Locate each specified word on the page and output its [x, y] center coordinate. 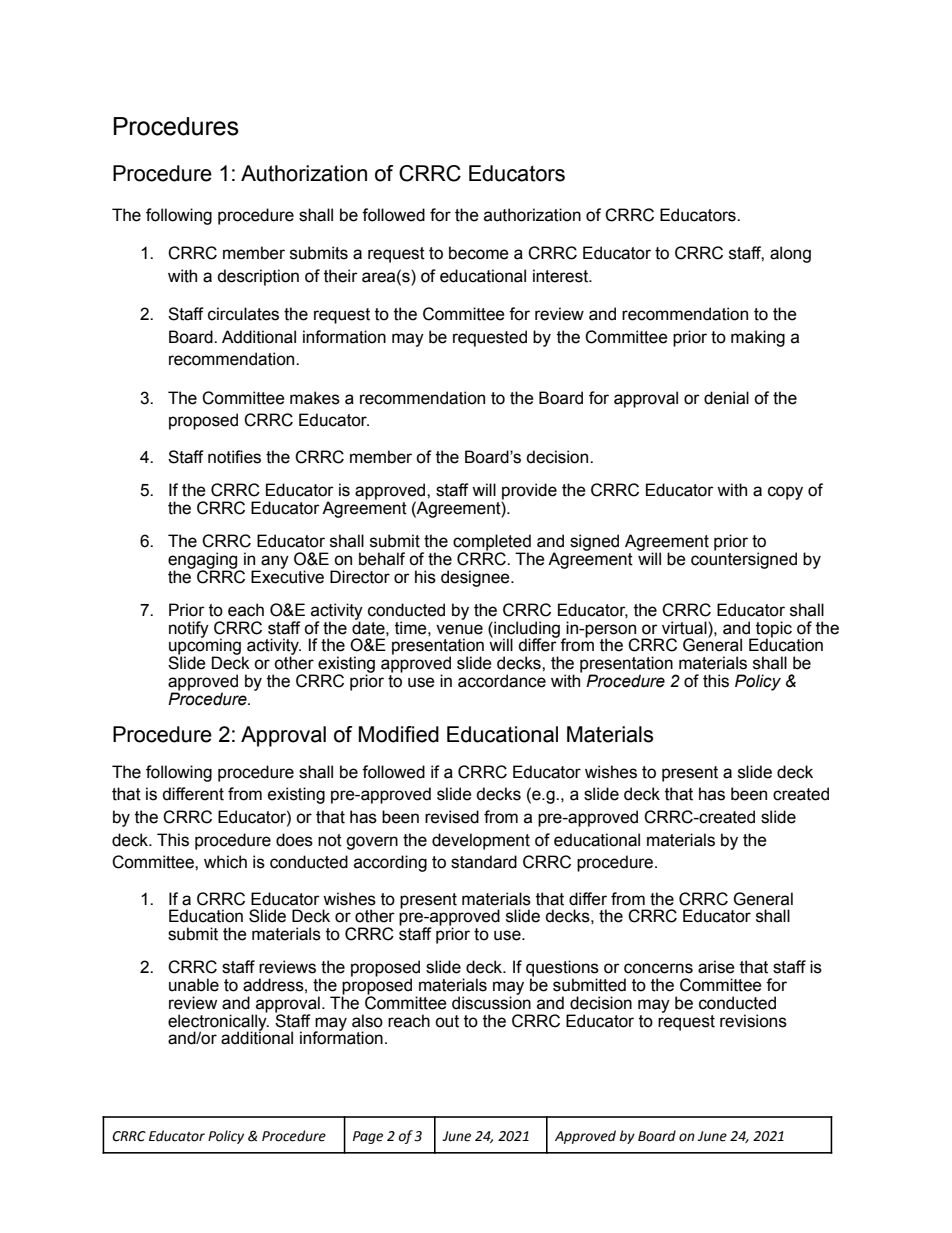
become [479, 253]
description [258, 277]
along [790, 254]
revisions [753, 1021]
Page [368, 1137]
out [447, 1021]
